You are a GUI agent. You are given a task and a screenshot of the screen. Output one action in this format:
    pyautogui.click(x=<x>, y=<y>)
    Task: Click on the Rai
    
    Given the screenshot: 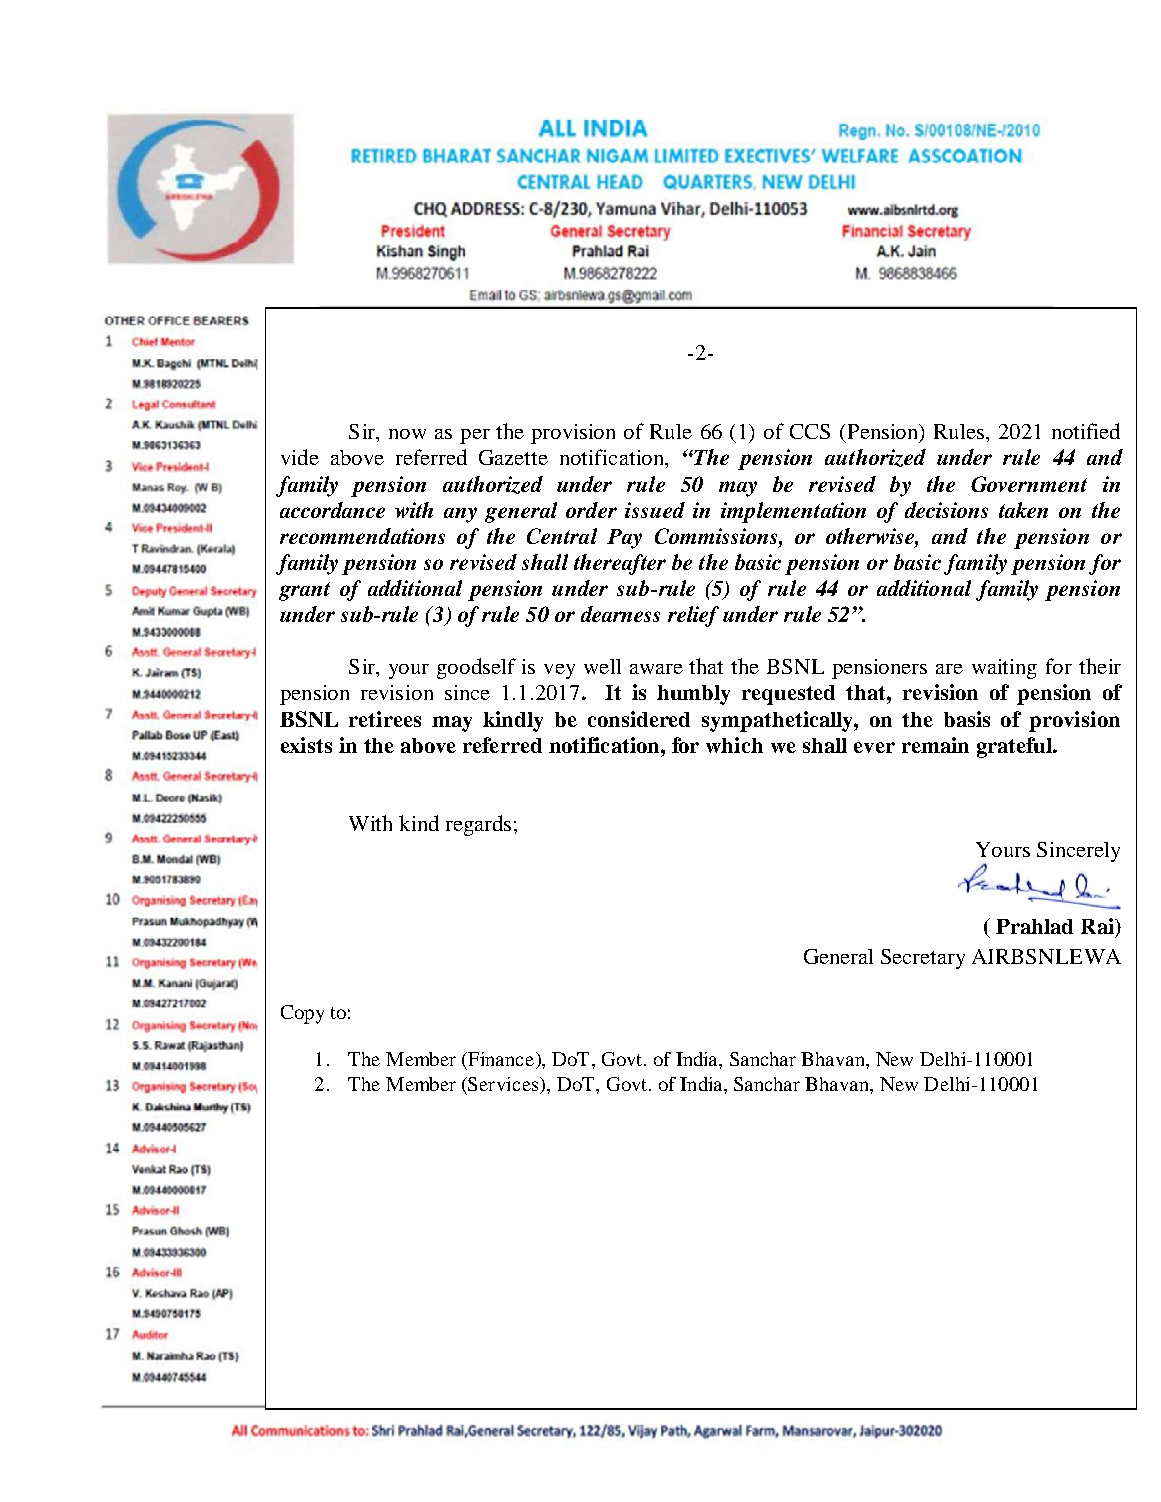 What is the action you would take?
    pyautogui.click(x=1098, y=926)
